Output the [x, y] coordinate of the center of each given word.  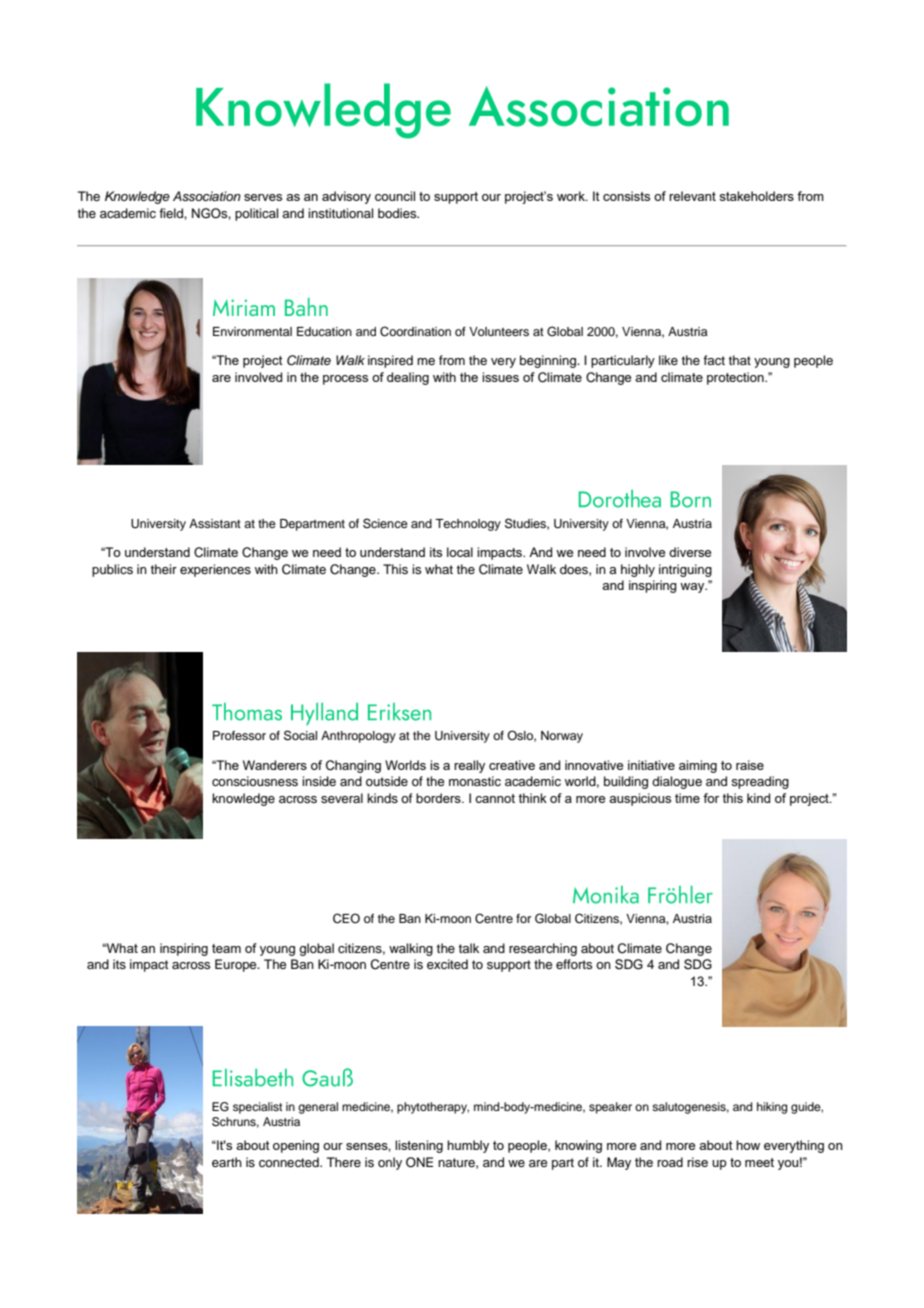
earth [227, 1162]
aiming [698, 766]
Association [207, 196]
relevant [692, 196]
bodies [398, 213]
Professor [239, 735]
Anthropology [358, 737]
